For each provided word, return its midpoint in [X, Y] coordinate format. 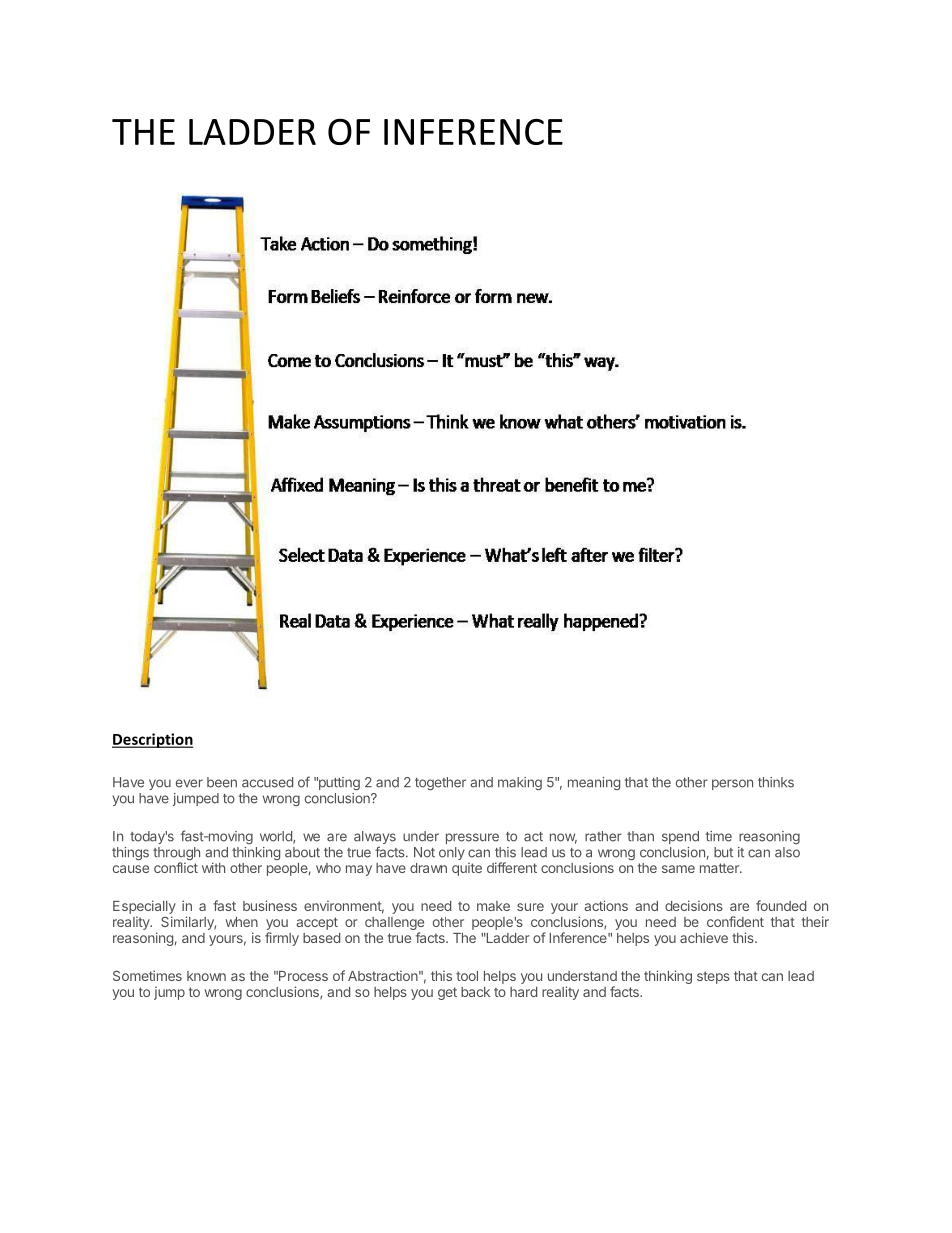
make [493, 906]
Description [152, 740]
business [270, 905]
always [375, 839]
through [176, 855]
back [475, 992]
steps [713, 977]
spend [680, 837]
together [440, 783]
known [206, 976]
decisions [694, 905]
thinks [776, 782]
